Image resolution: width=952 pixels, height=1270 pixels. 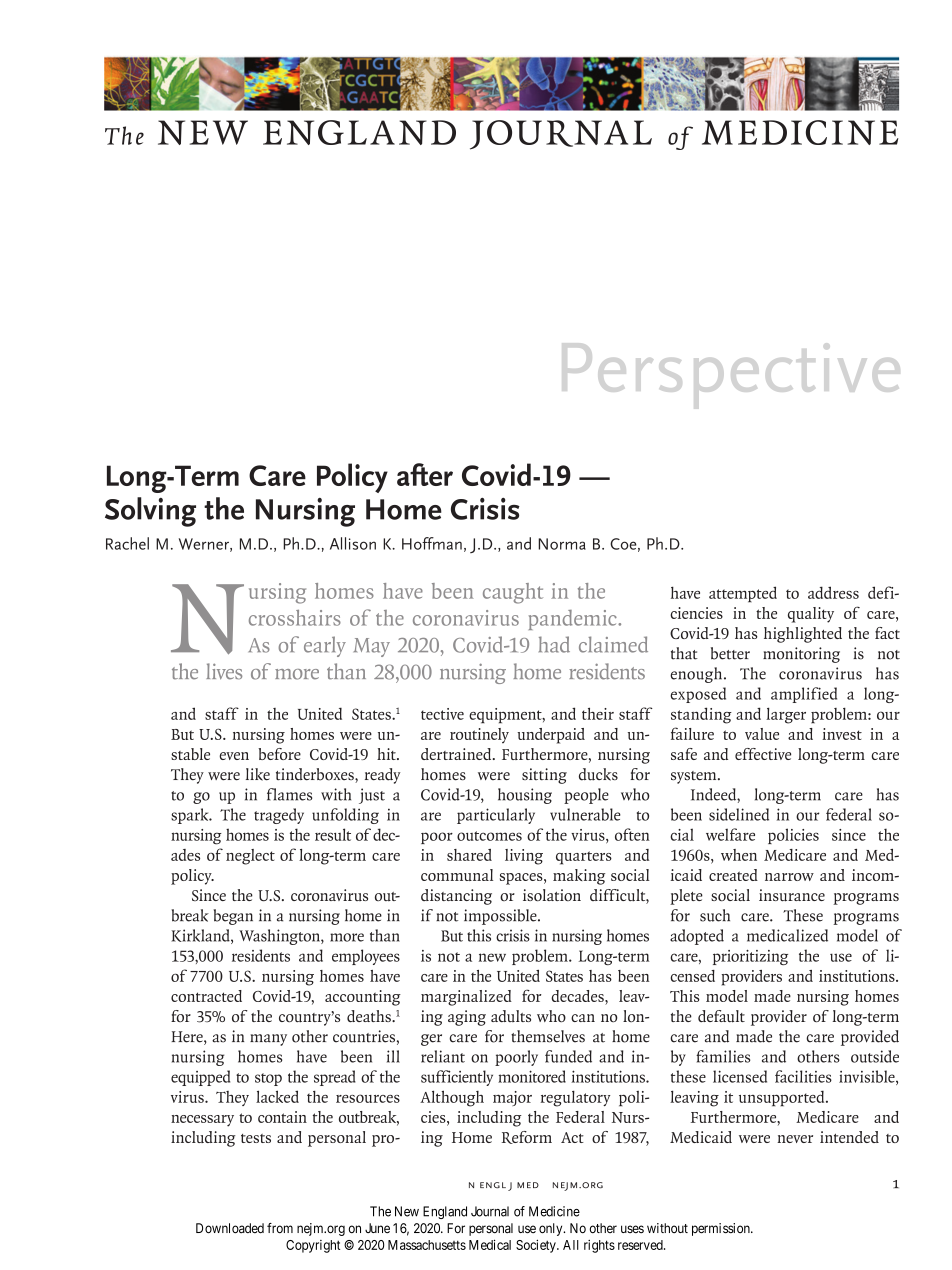 I want to click on permission, so click(x=722, y=1229).
